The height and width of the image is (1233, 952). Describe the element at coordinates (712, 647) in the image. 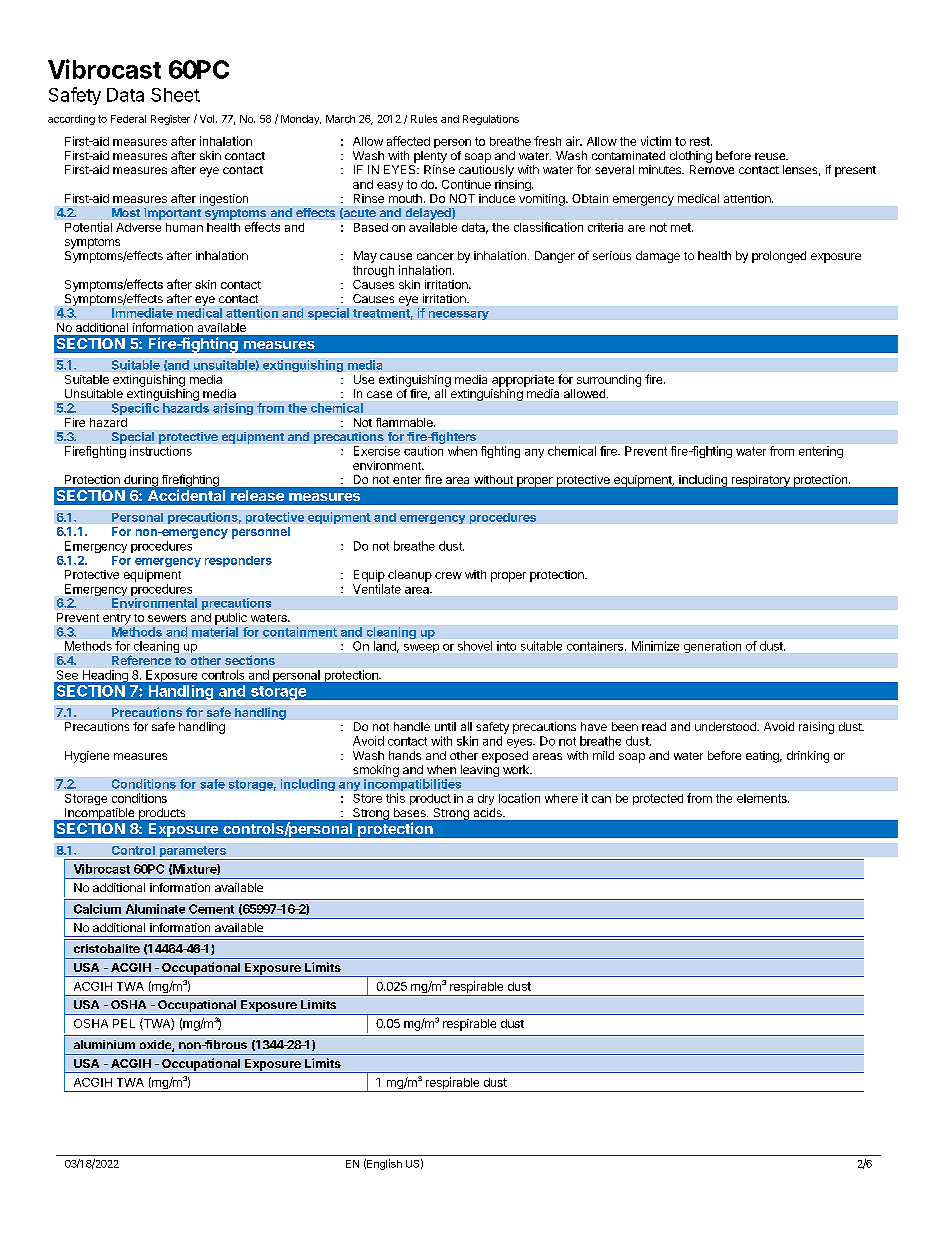

I see `generation` at that location.
